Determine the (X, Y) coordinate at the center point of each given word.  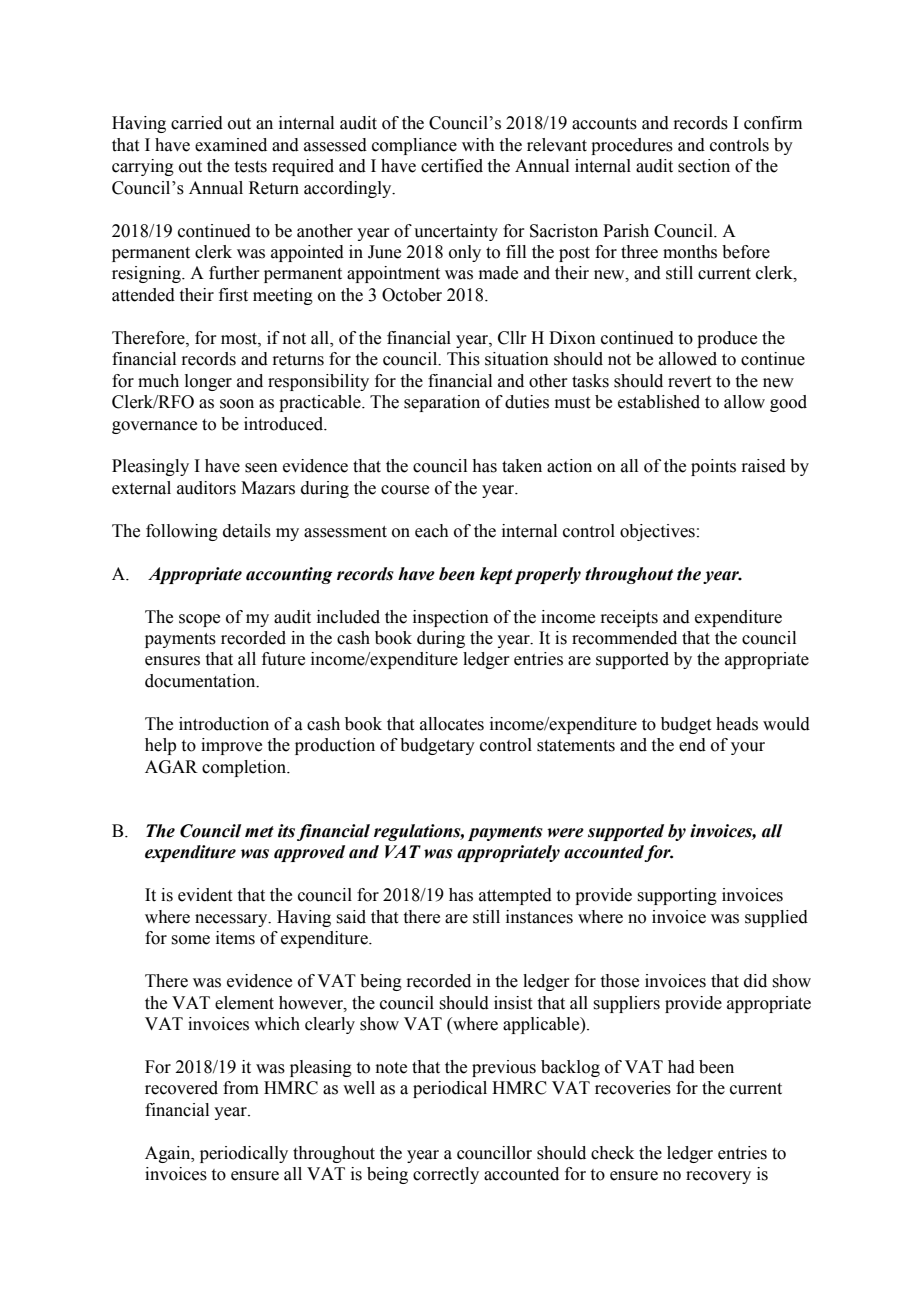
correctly (446, 1175)
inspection (451, 618)
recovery (718, 1177)
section (704, 166)
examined (231, 145)
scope (199, 620)
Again (169, 1154)
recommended (624, 638)
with (478, 145)
